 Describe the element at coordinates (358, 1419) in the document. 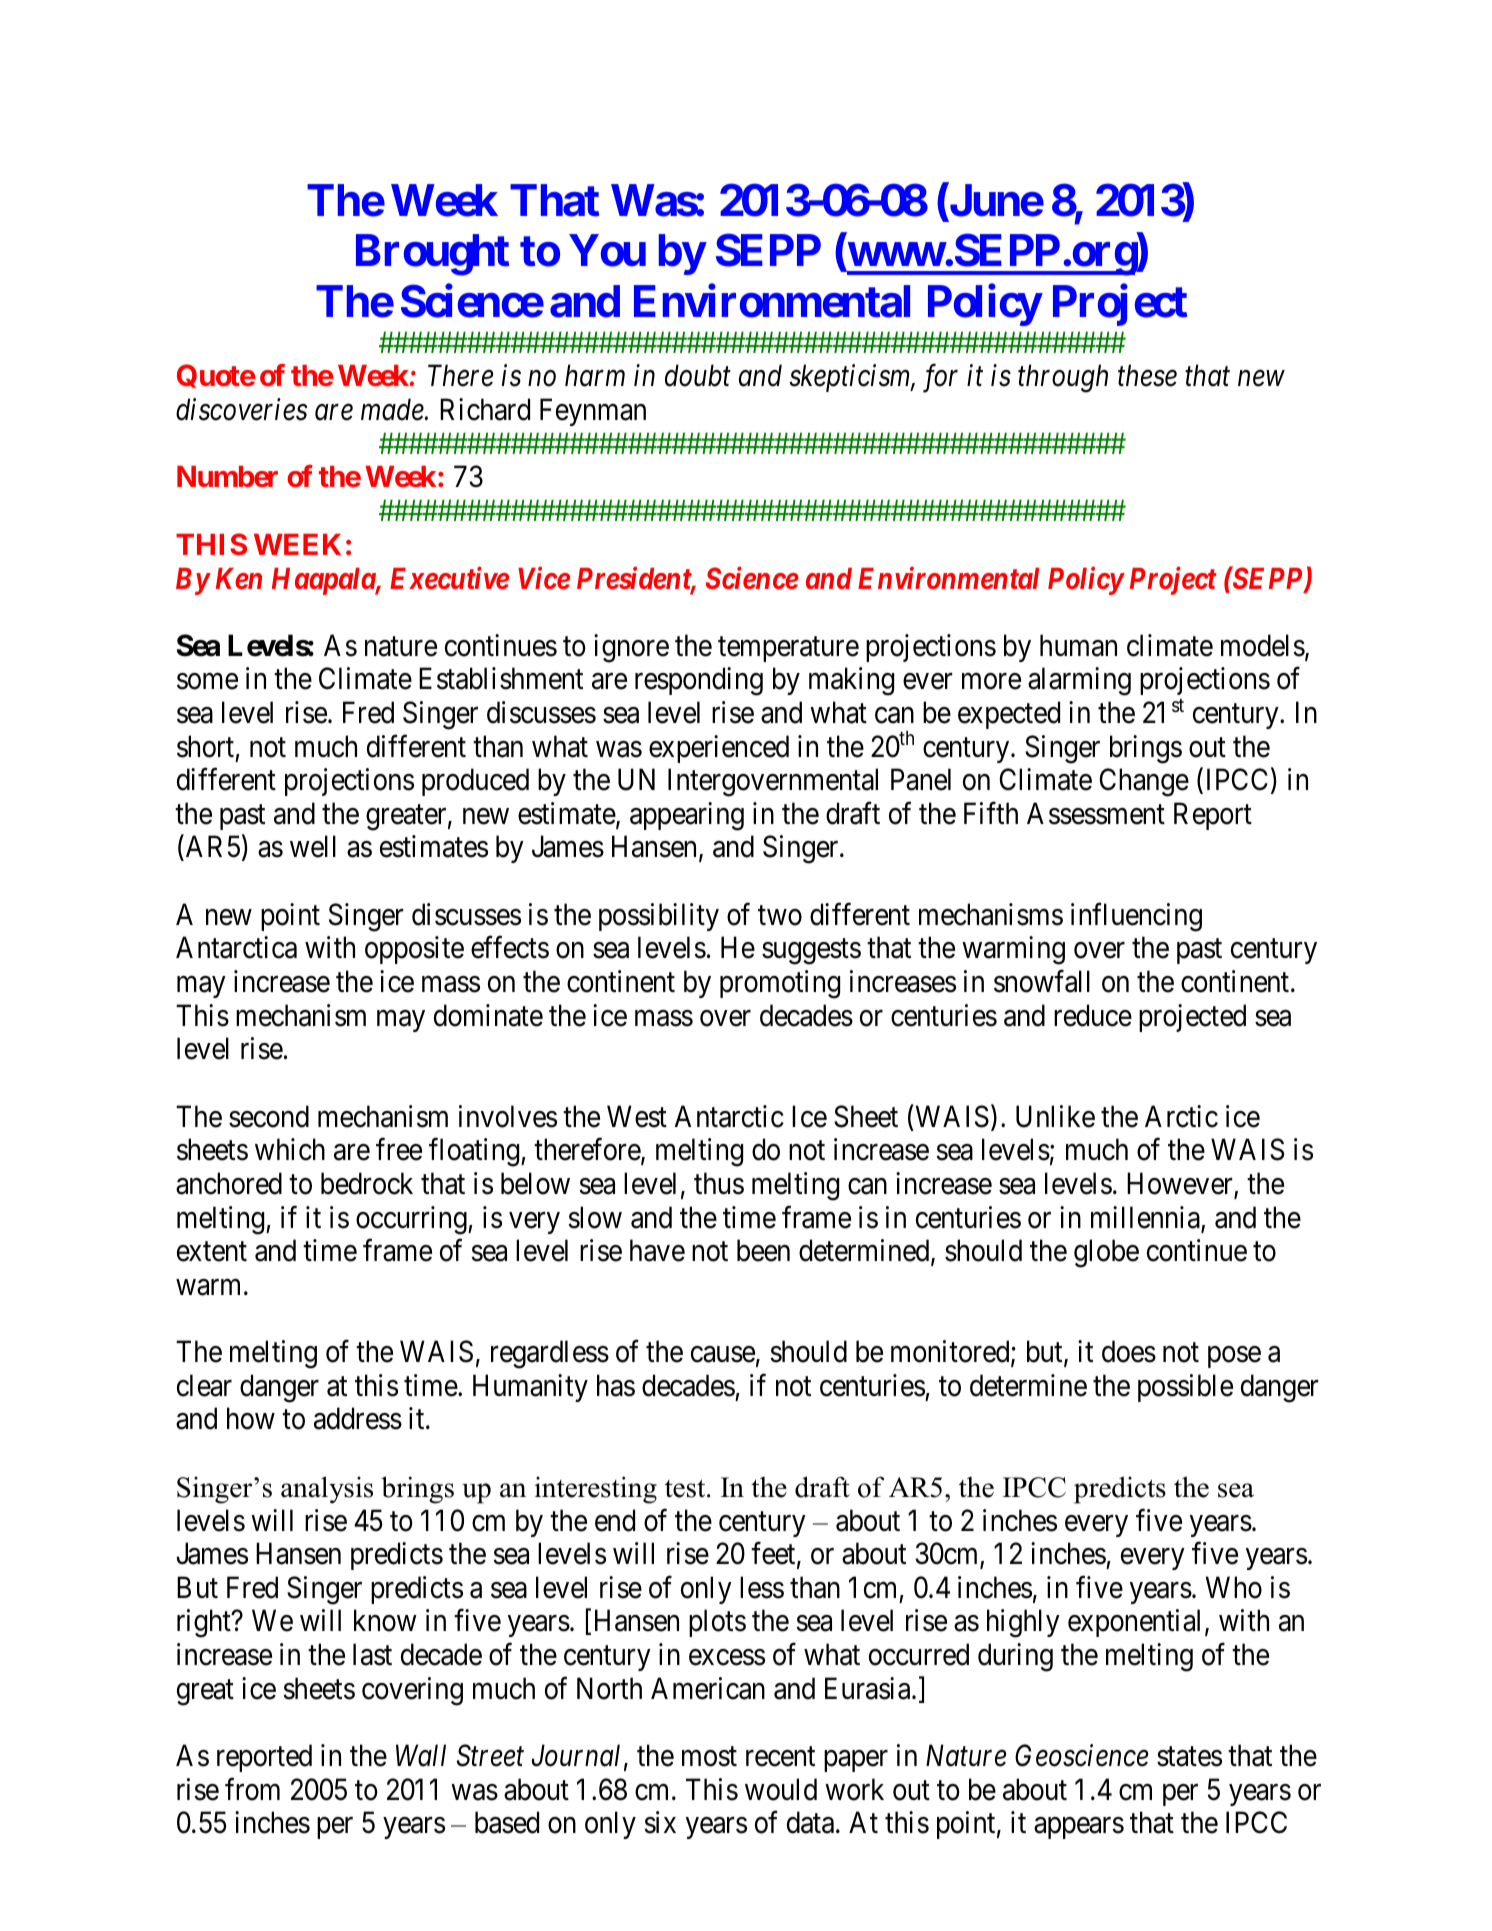

I see `address` at that location.
